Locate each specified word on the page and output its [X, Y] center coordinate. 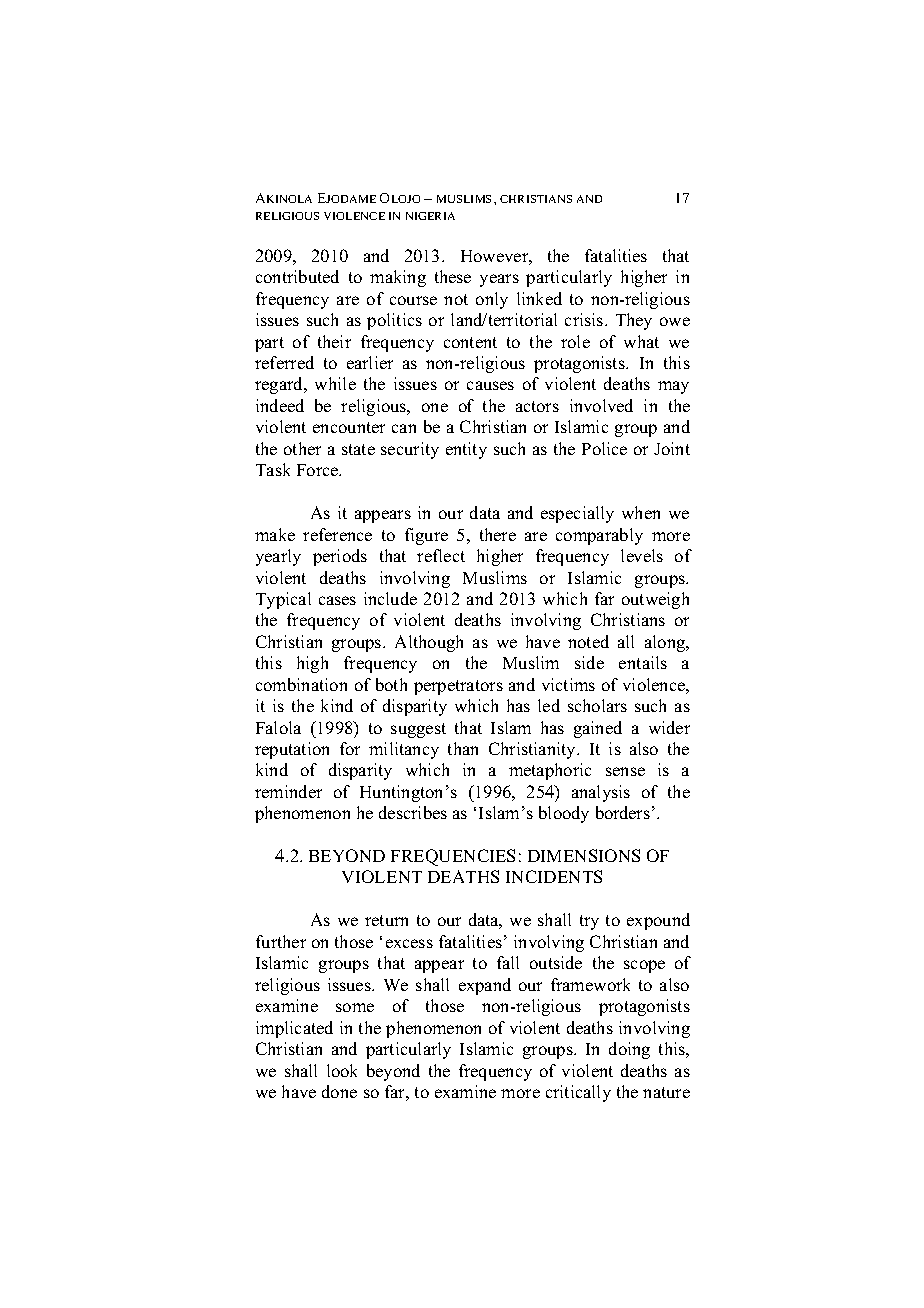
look [342, 1070]
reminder [288, 791]
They [634, 321]
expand [485, 986]
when [641, 512]
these [453, 276]
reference [337, 534]
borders [623, 812]
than [463, 748]
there [498, 534]
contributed [297, 276]
